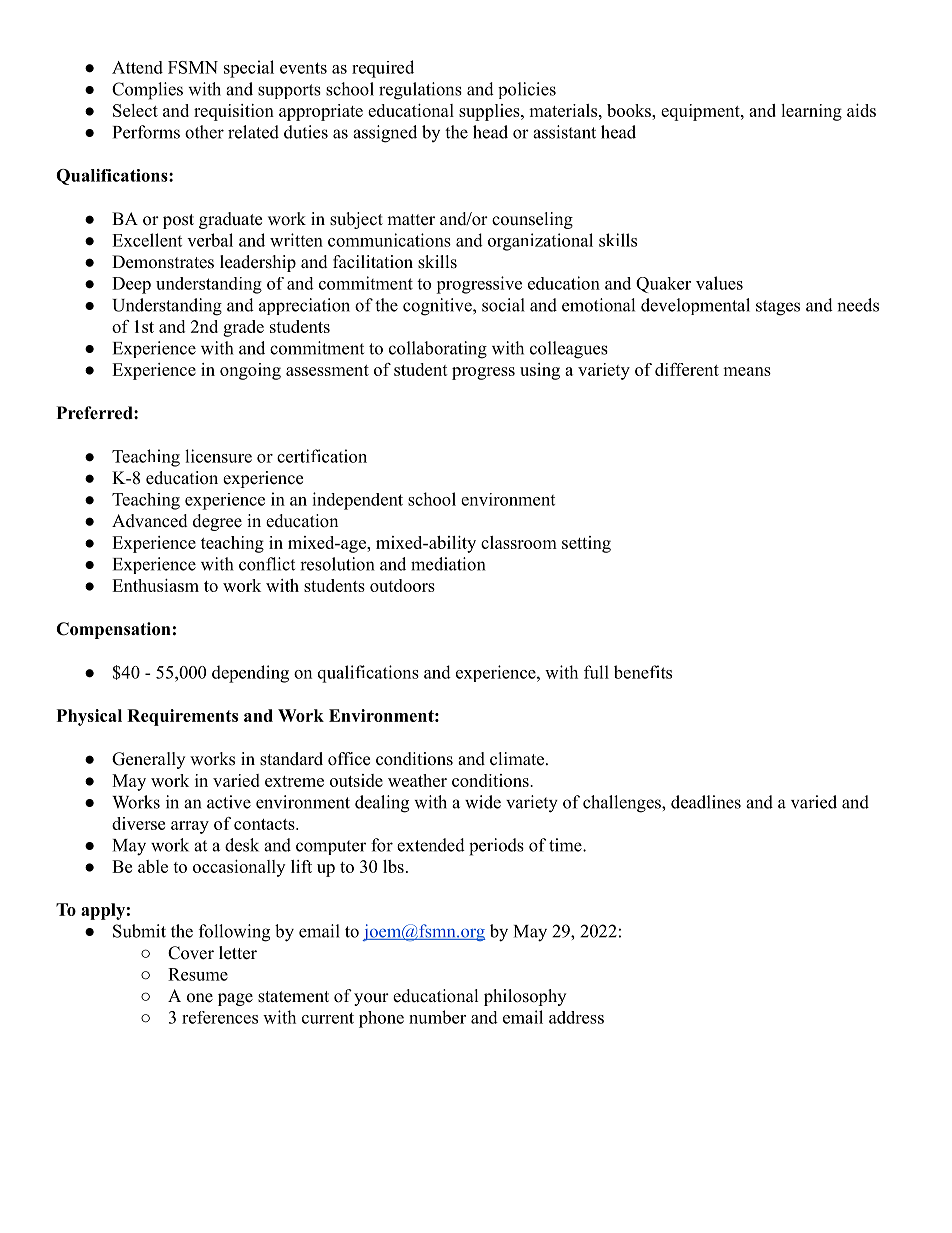 This page has width=952, height=1233. What do you see at coordinates (540, 371) in the page?
I see `using` at bounding box center [540, 371].
